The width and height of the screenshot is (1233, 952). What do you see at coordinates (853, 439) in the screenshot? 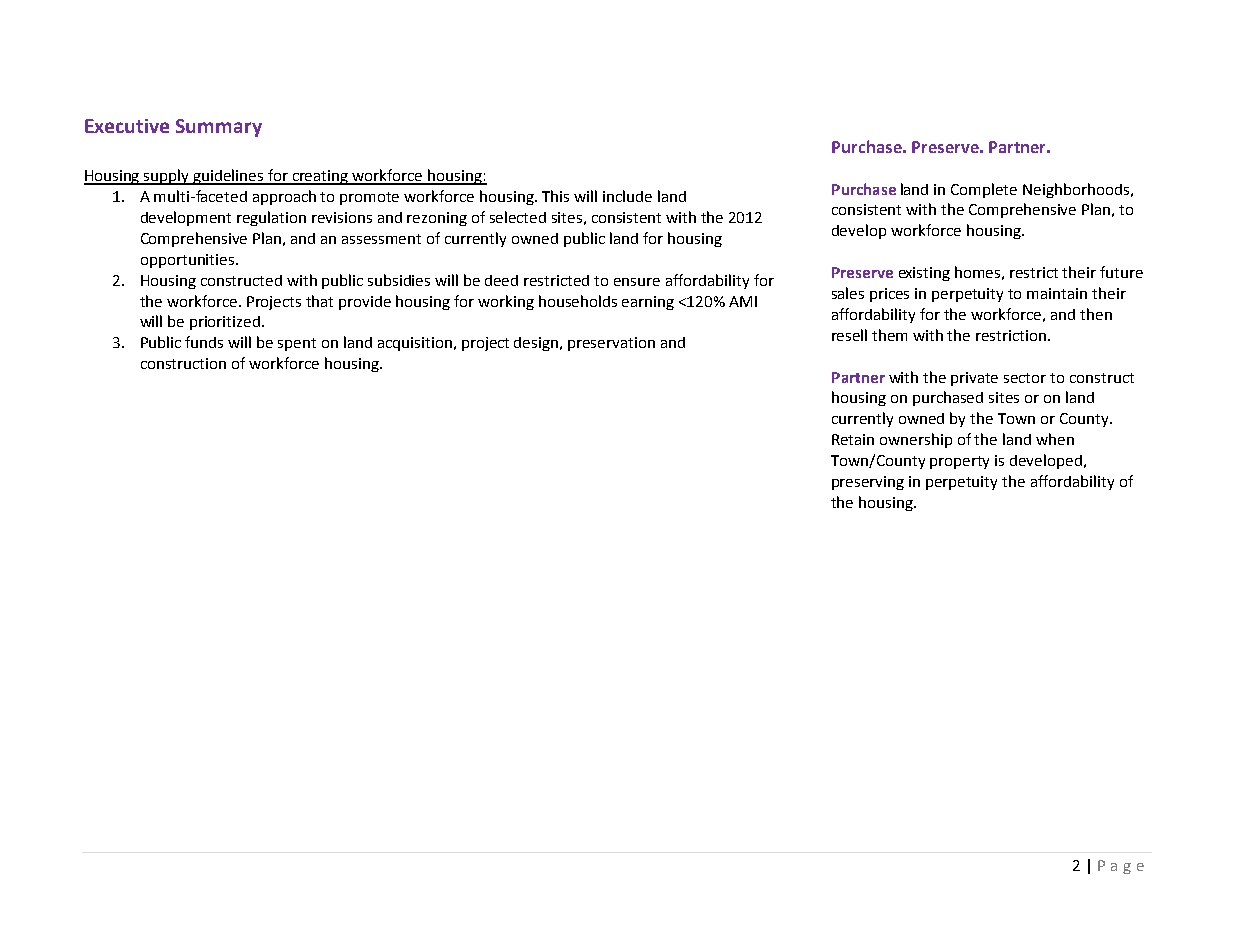
I see `Retain` at bounding box center [853, 439].
